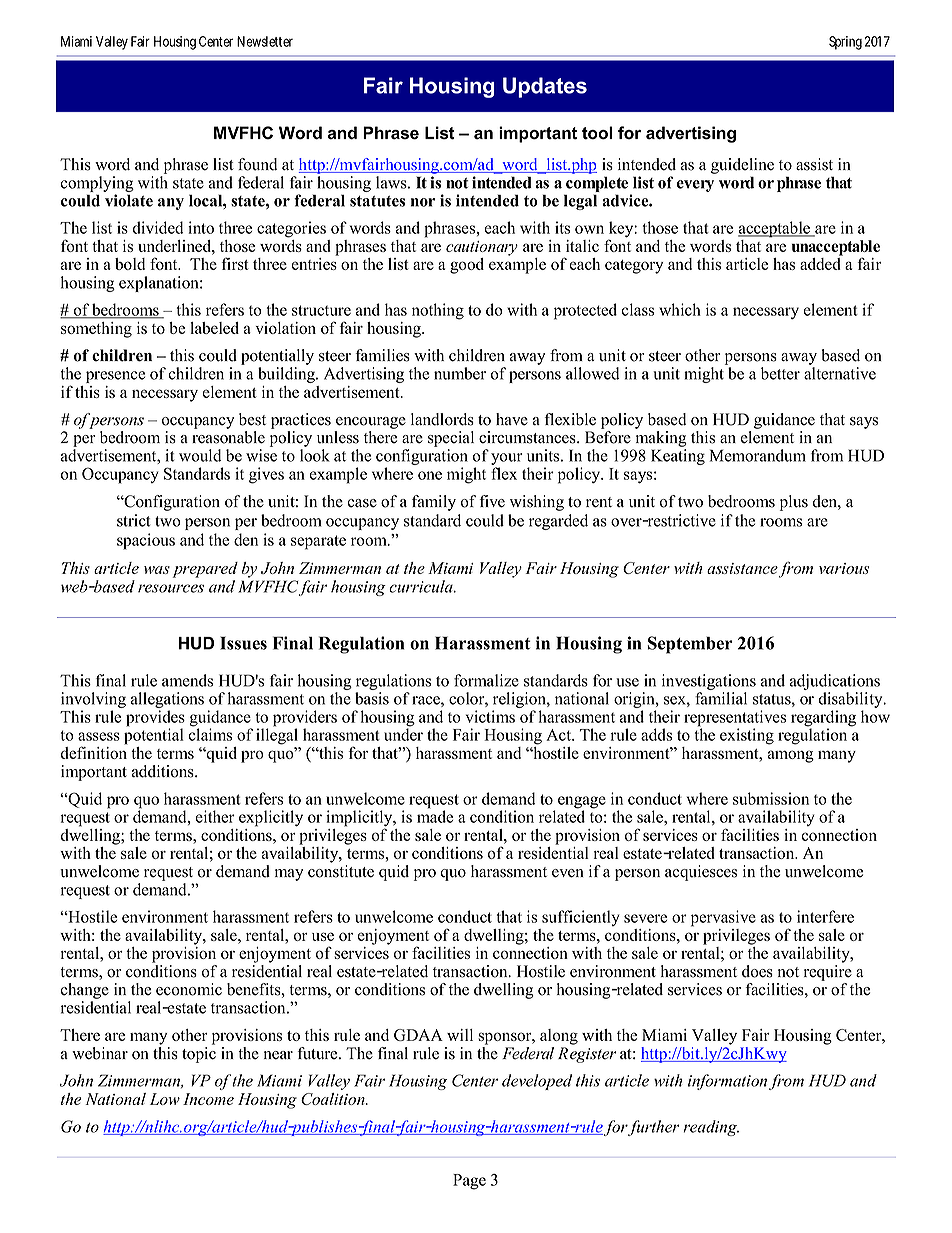  Describe the element at coordinates (845, 43) in the page. I see `Spring` at that location.
